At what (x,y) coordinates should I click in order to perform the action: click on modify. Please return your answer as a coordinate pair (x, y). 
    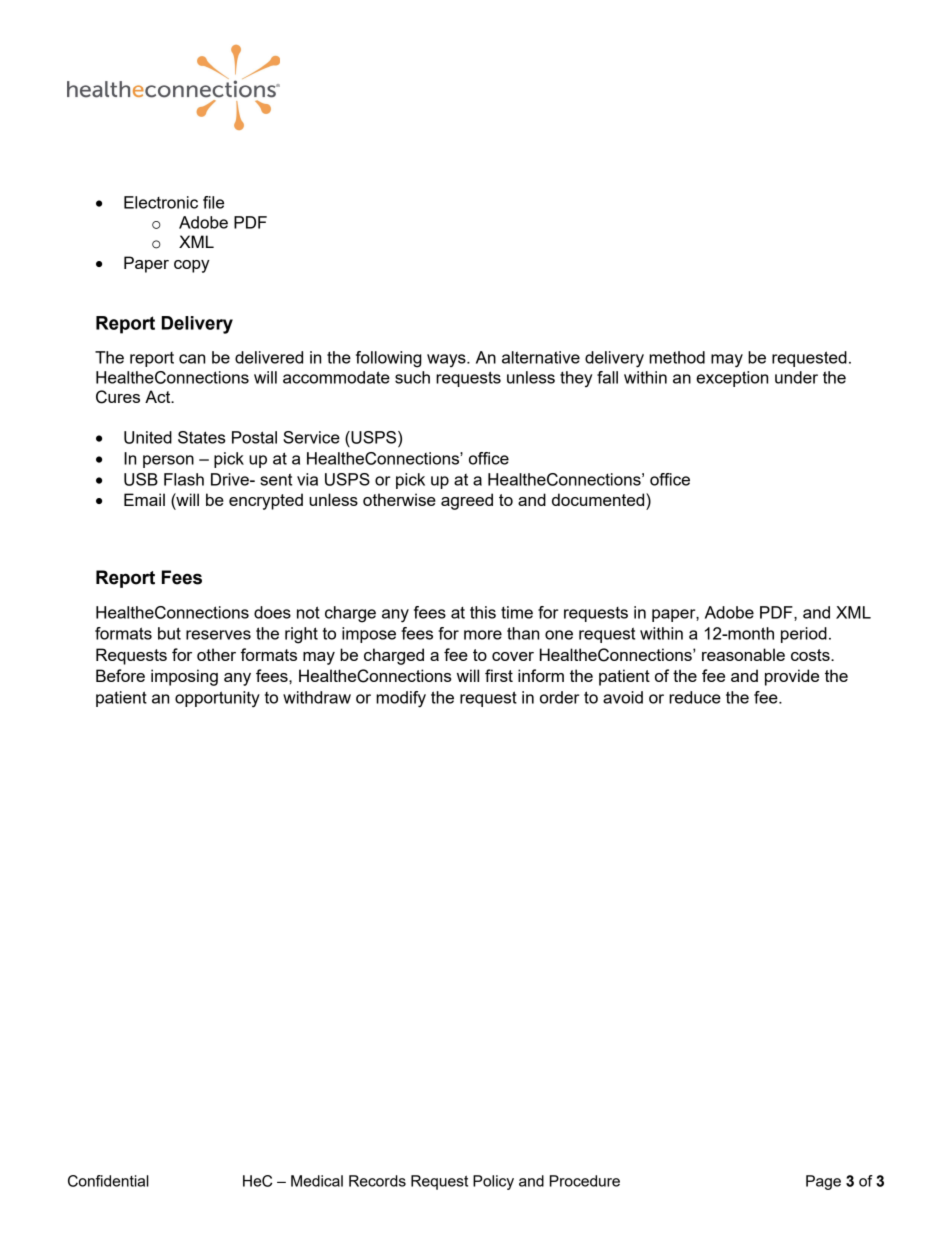
    Looking at the image, I should click on (401, 699).
